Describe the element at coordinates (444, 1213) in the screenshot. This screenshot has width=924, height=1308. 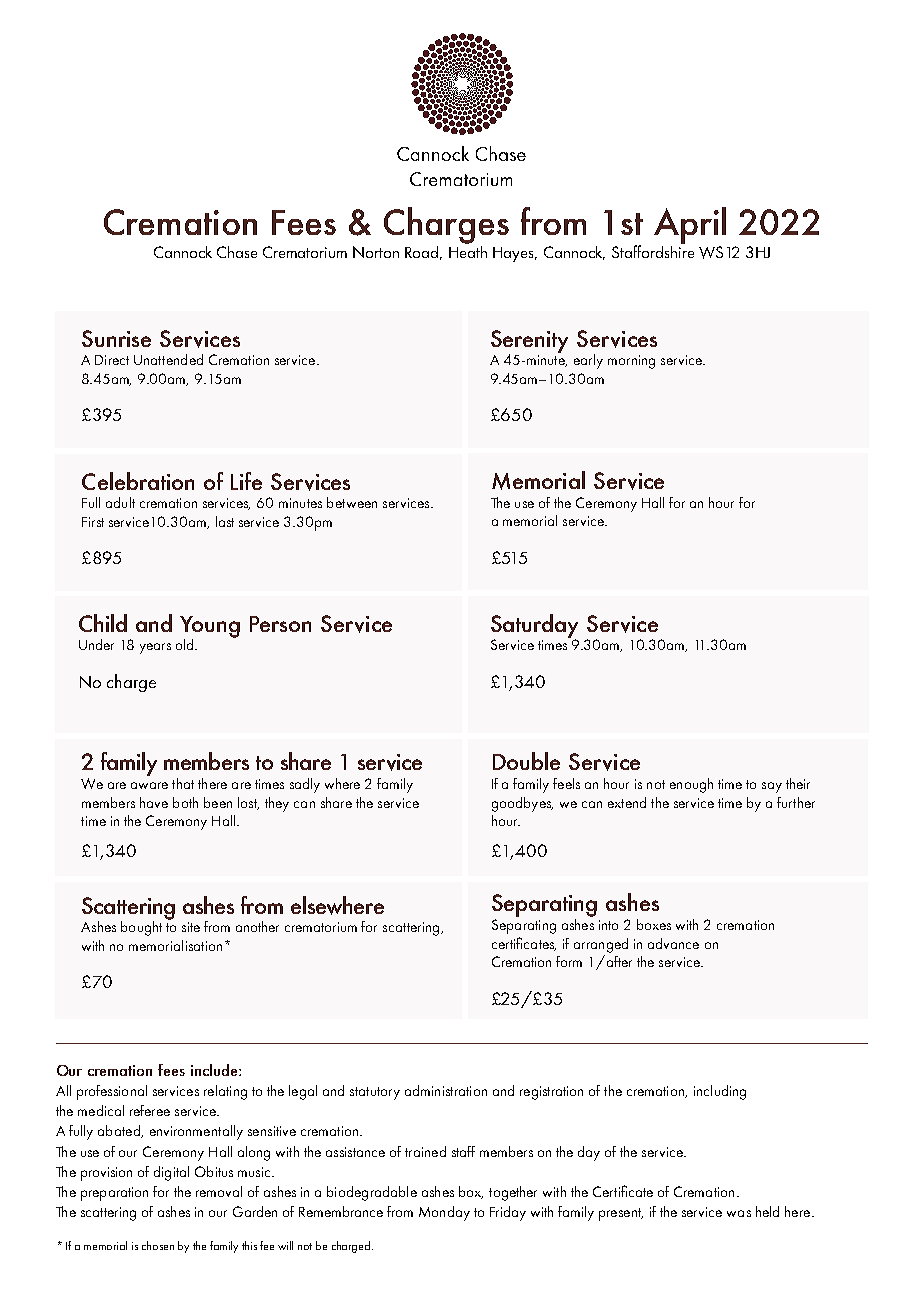
I see `Monday` at that location.
